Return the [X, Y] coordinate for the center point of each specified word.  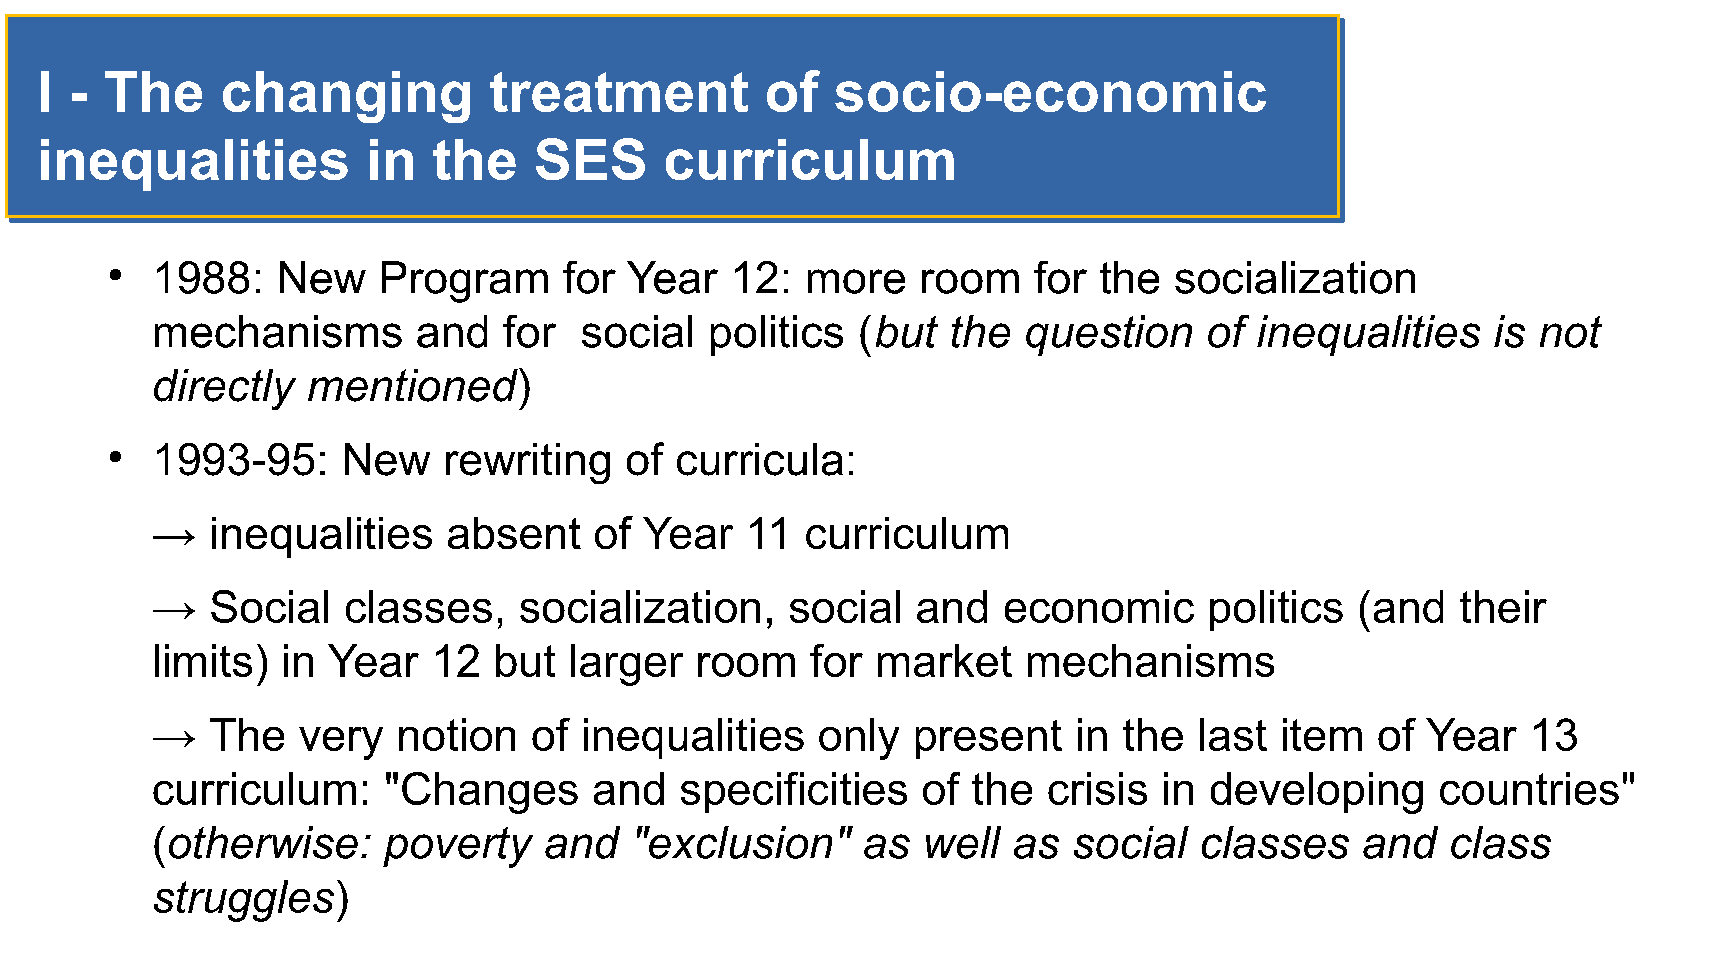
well [963, 842]
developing [1317, 793]
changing [346, 97]
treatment [619, 92]
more [856, 281]
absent [514, 533]
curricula [760, 459]
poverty [458, 847]
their [1503, 606]
